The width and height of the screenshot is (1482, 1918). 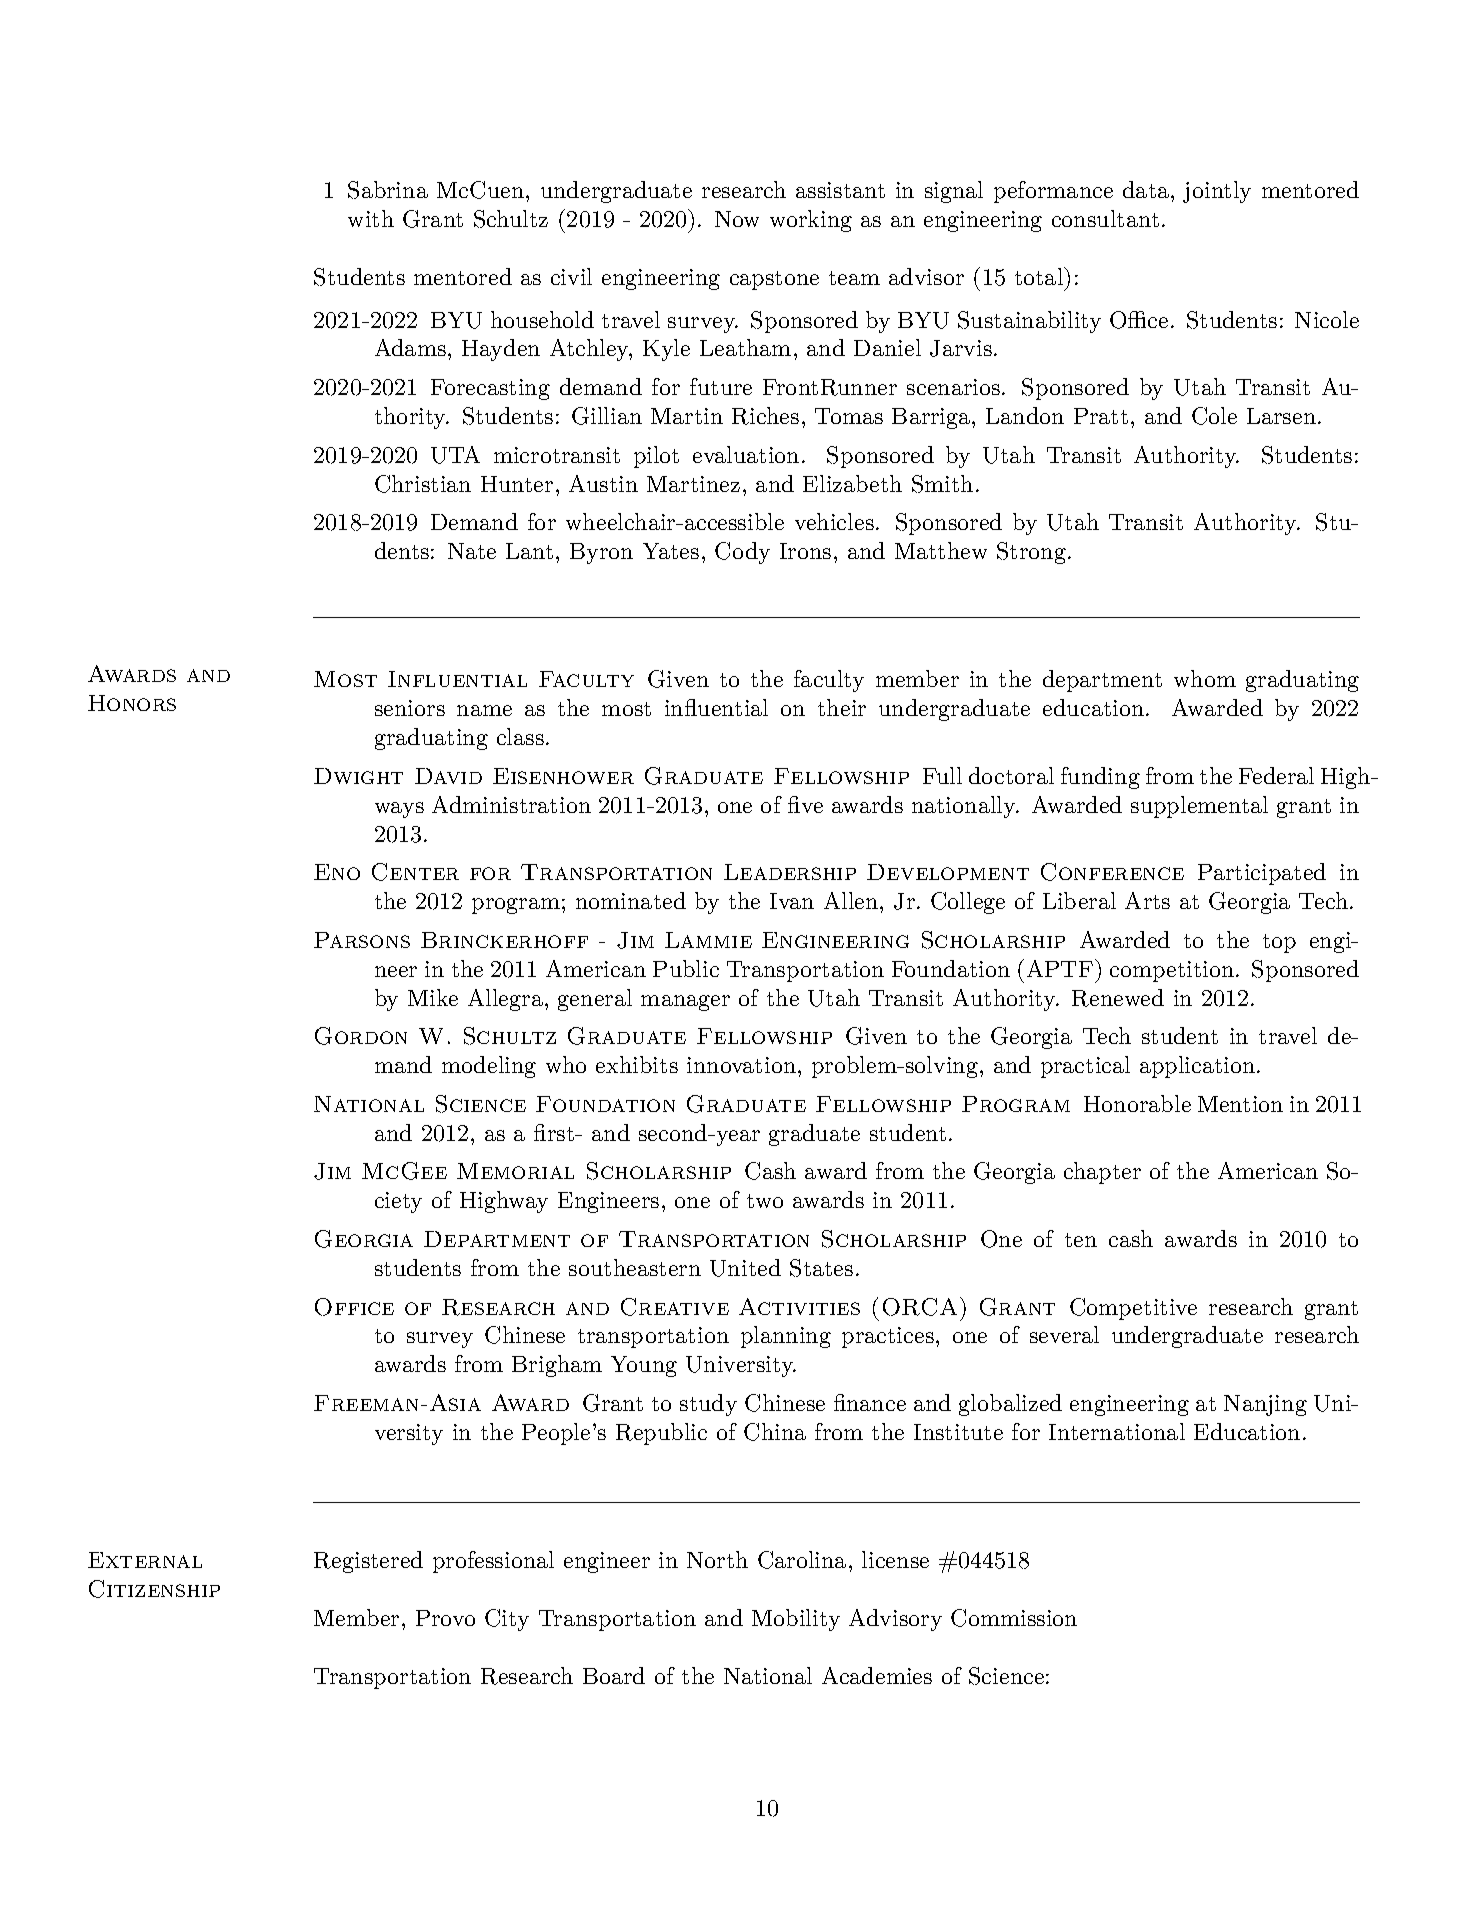 I want to click on Citizenship, so click(x=154, y=1589).
